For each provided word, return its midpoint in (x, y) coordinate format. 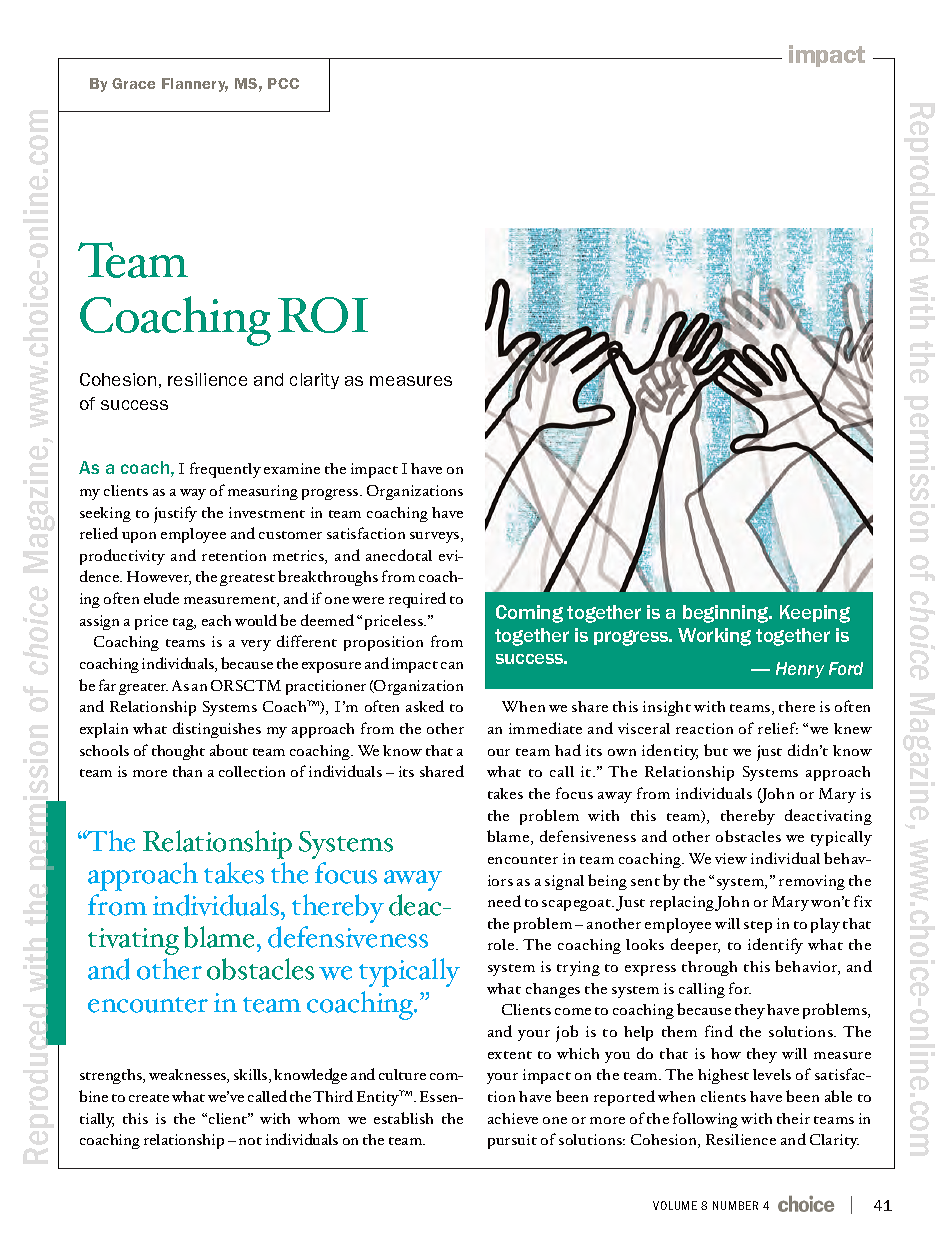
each (216, 620)
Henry (800, 670)
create (149, 1098)
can (452, 665)
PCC (283, 83)
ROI (323, 315)
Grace (133, 83)
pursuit (512, 1141)
